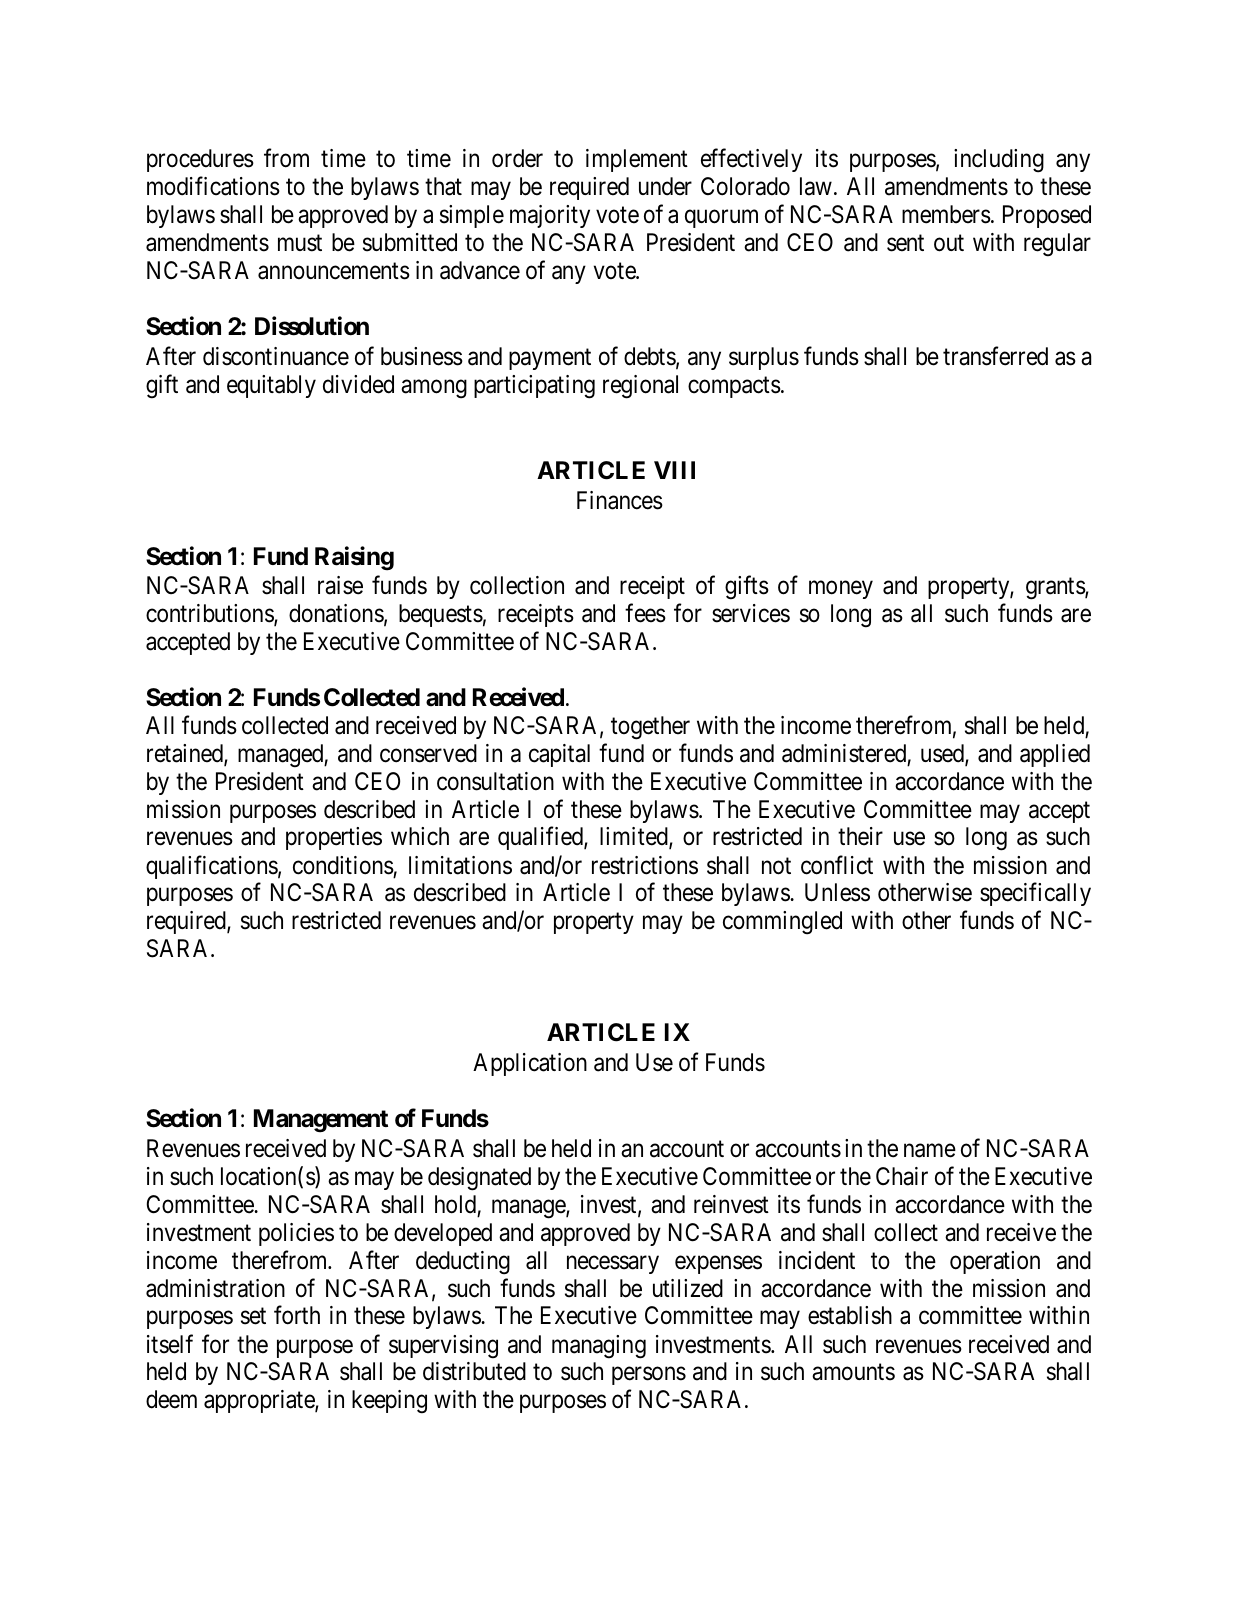 The image size is (1237, 1601). Describe the element at coordinates (599, 1347) in the document. I see `managing` at that location.
